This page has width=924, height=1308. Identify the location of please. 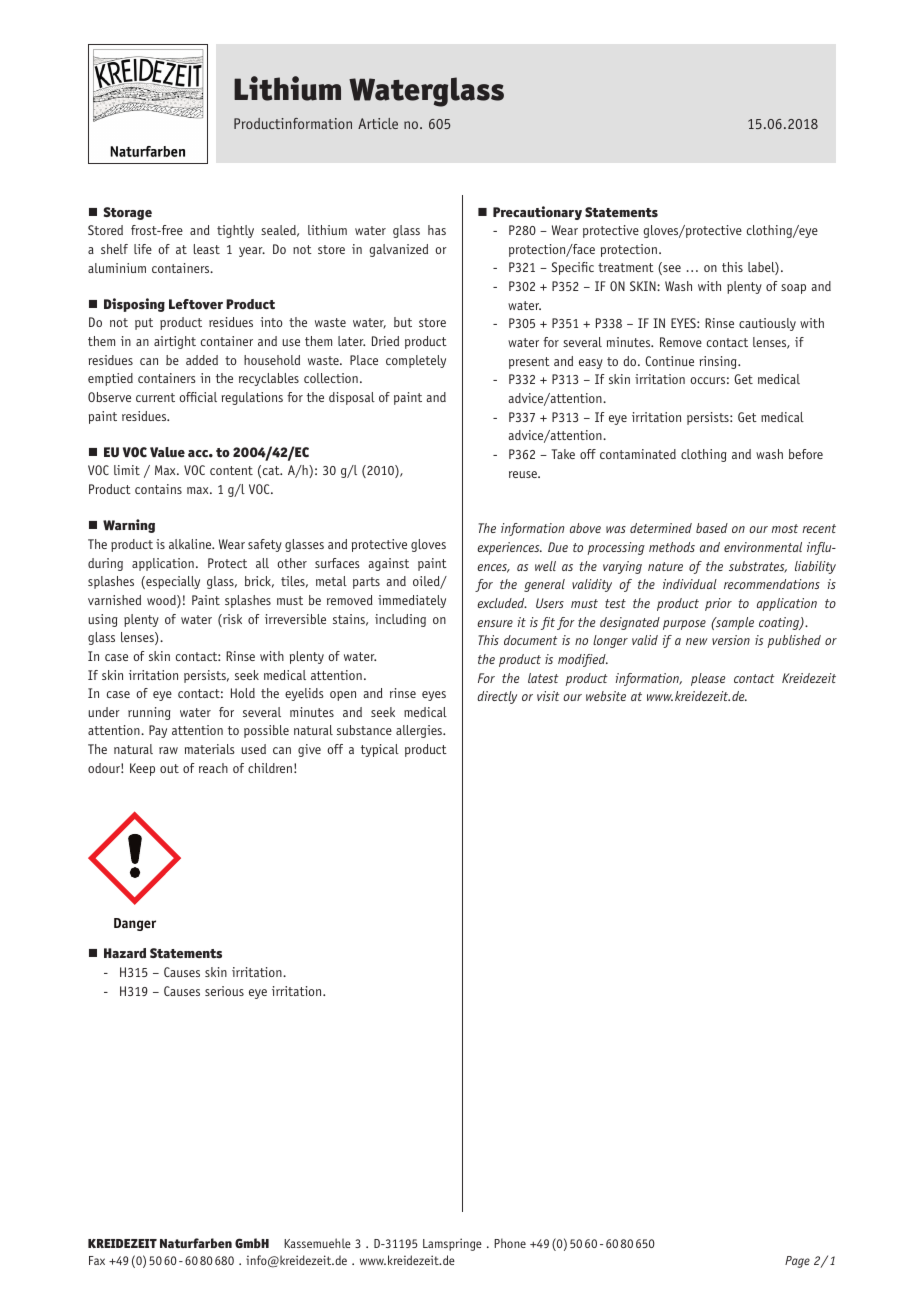
(708, 679).
